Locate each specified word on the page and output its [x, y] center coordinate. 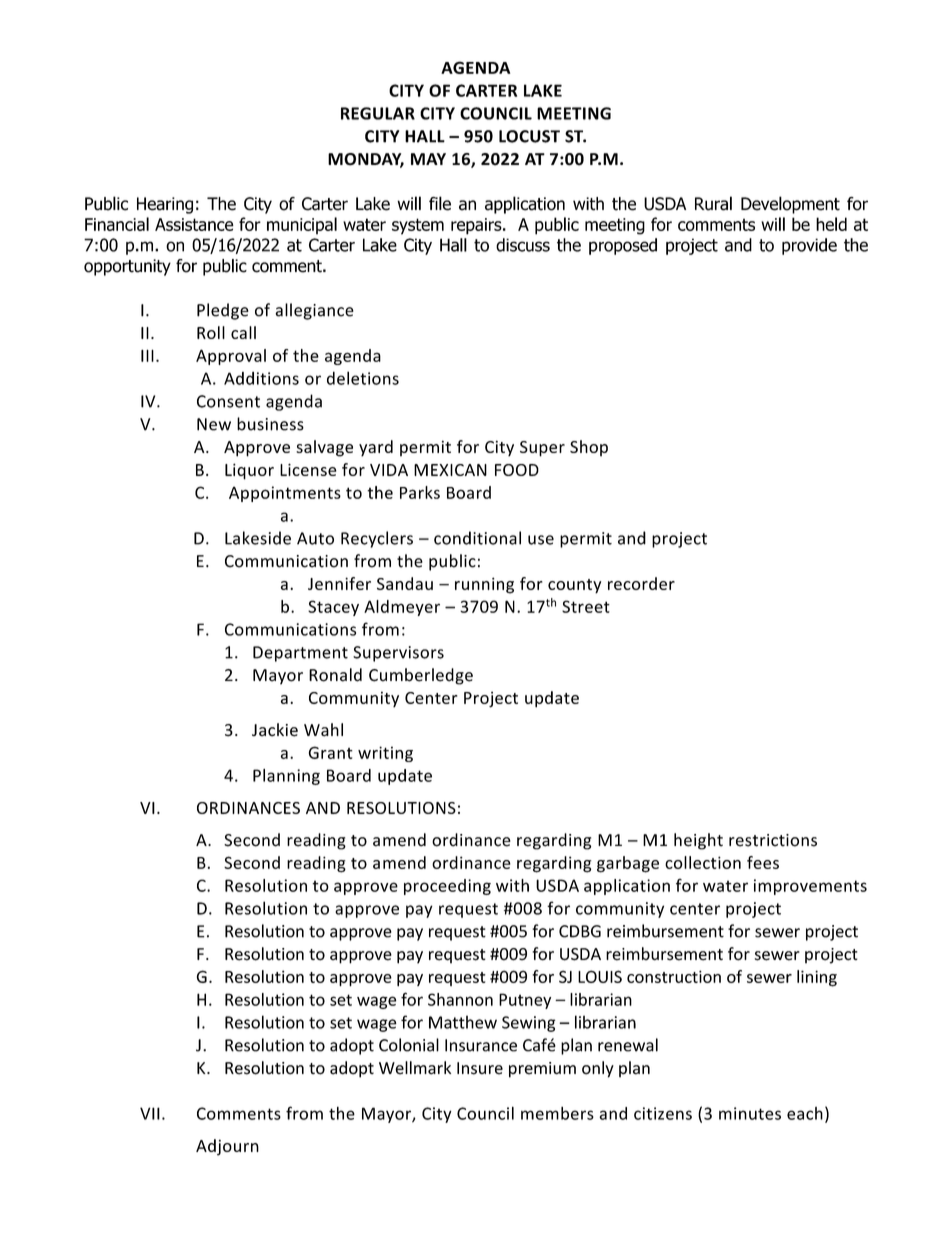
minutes [750, 1113]
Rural [713, 203]
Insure [480, 1068]
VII [150, 1113]
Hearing [165, 205]
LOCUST [529, 136]
